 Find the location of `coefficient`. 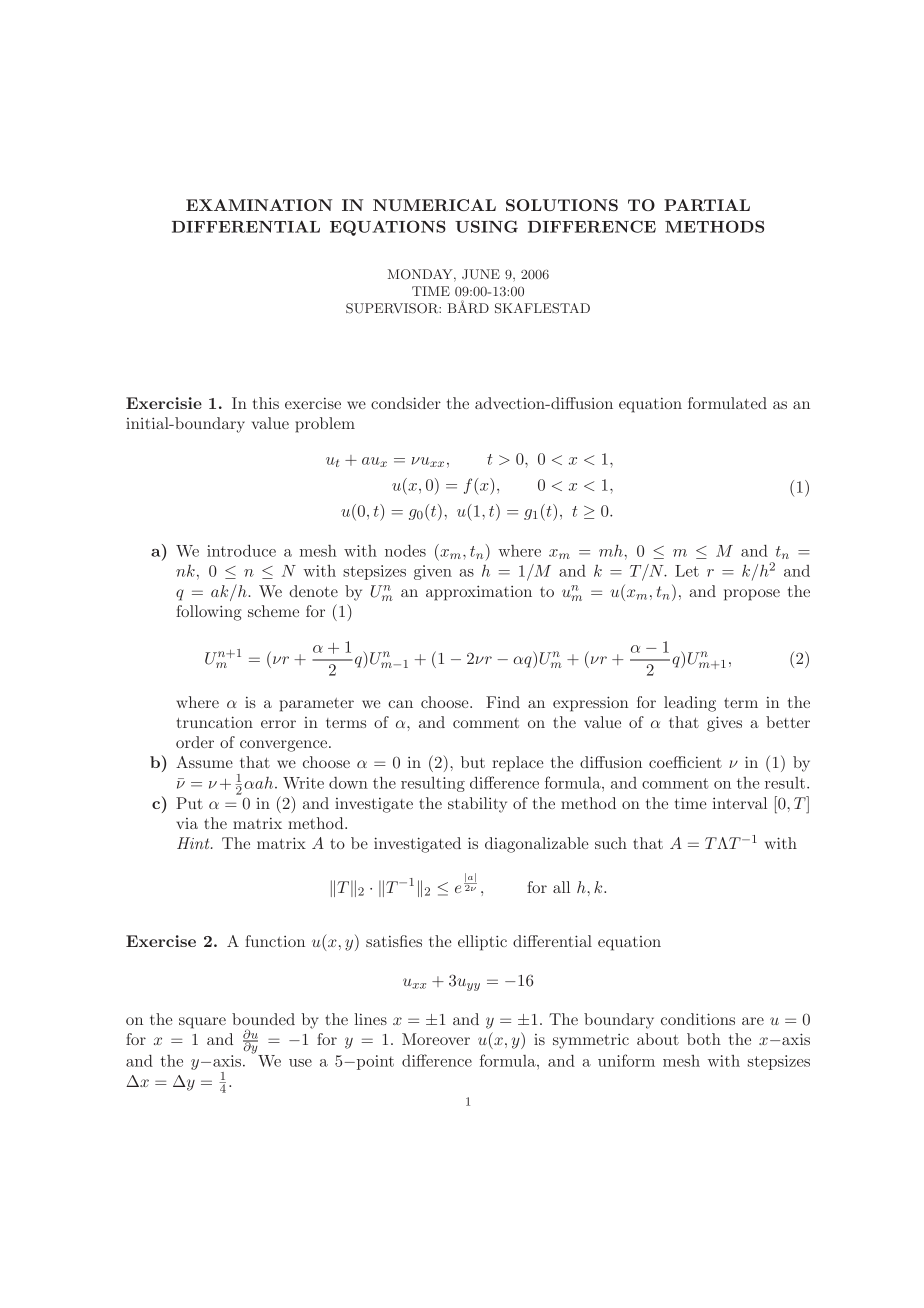

coefficient is located at coordinates (685, 762).
